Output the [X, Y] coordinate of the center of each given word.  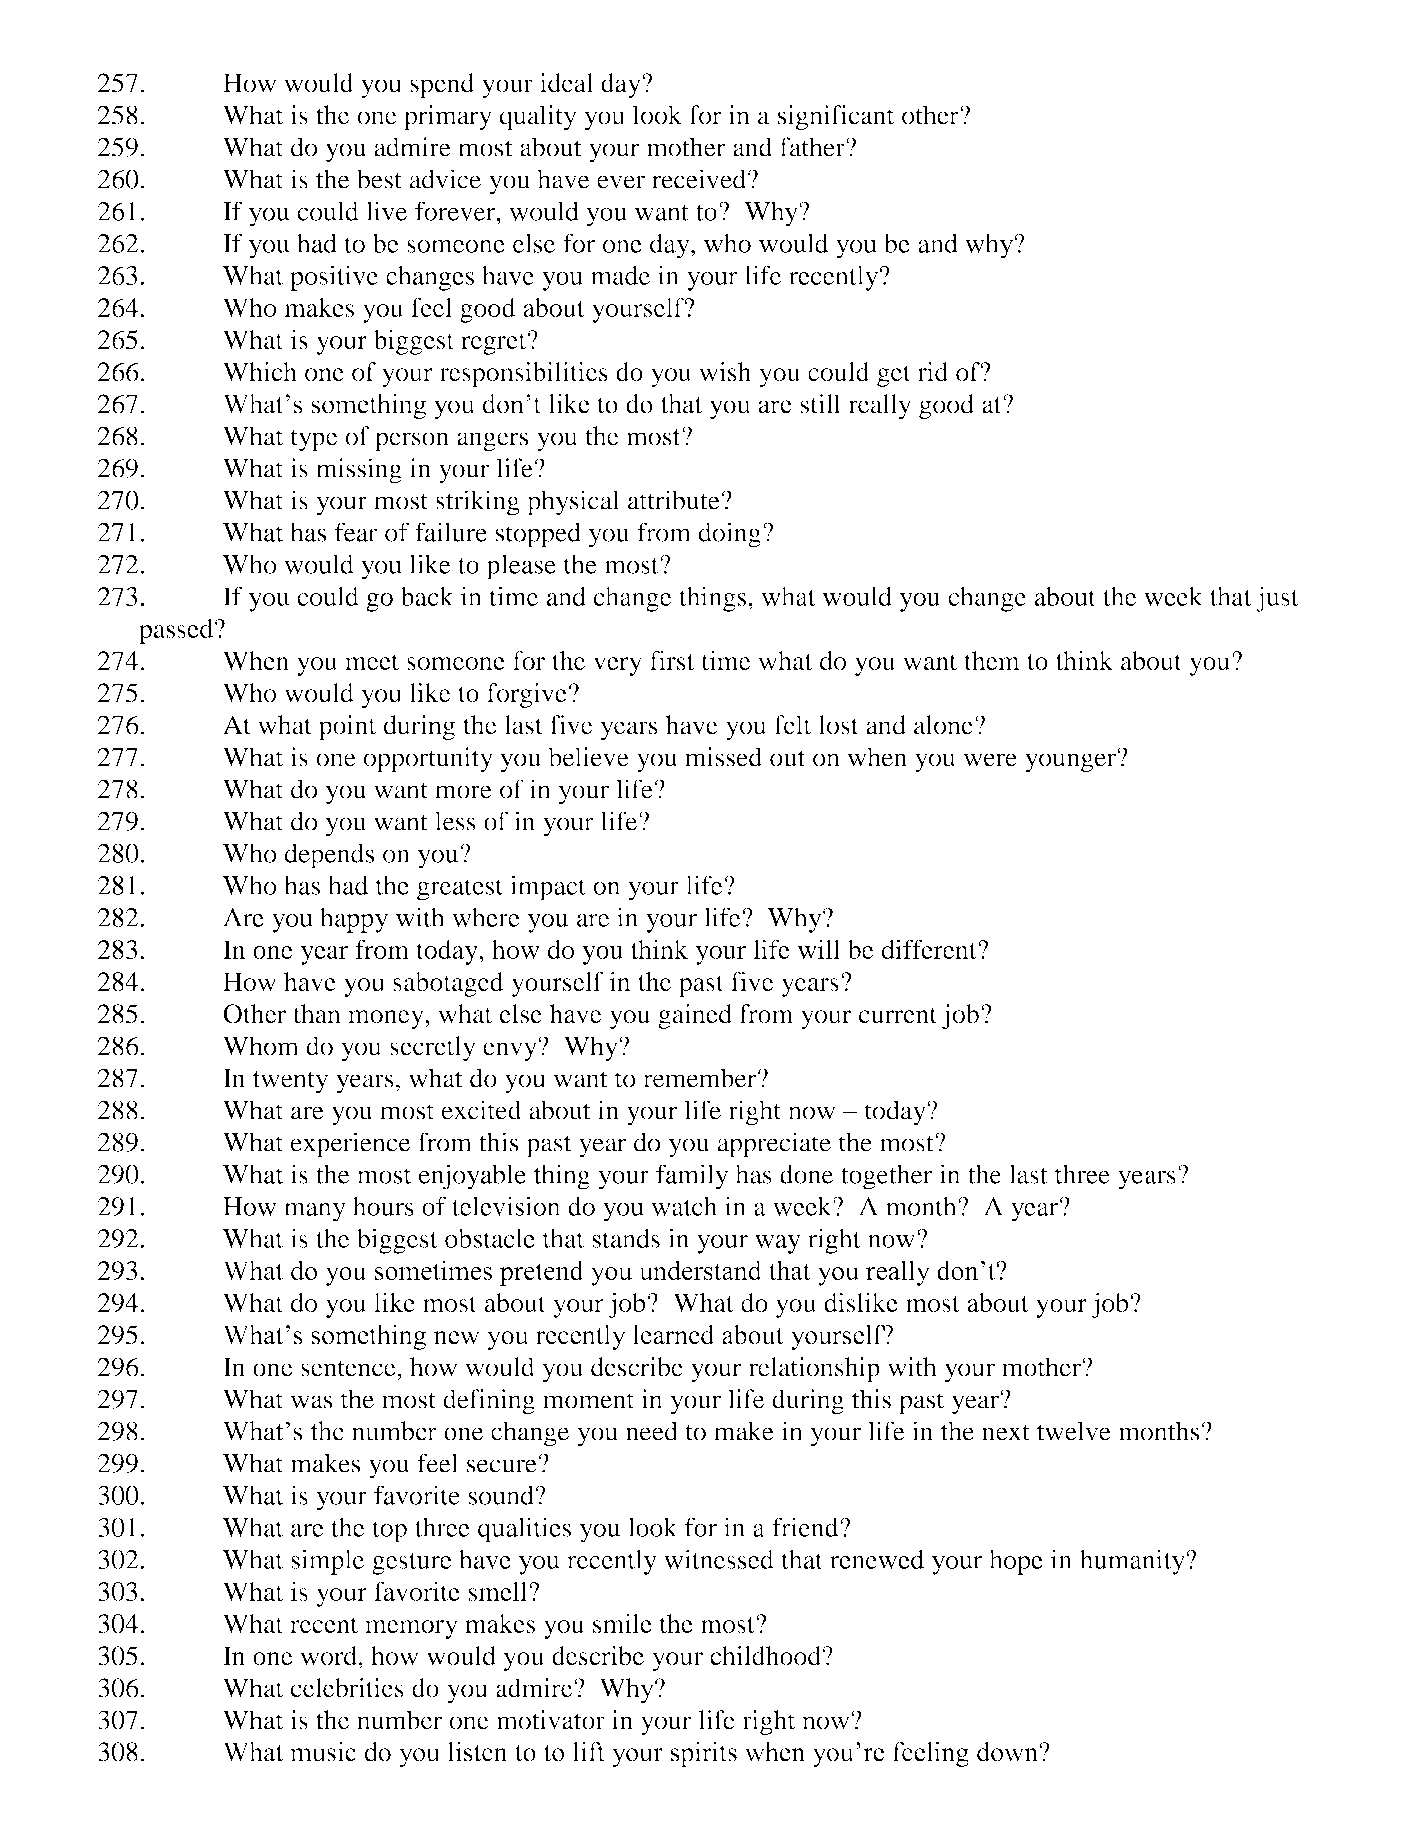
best [379, 179]
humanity [1133, 1562]
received [699, 179]
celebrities [347, 1688]
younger [1071, 762]
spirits [704, 1754]
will [819, 949]
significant [836, 118]
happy [354, 920]
